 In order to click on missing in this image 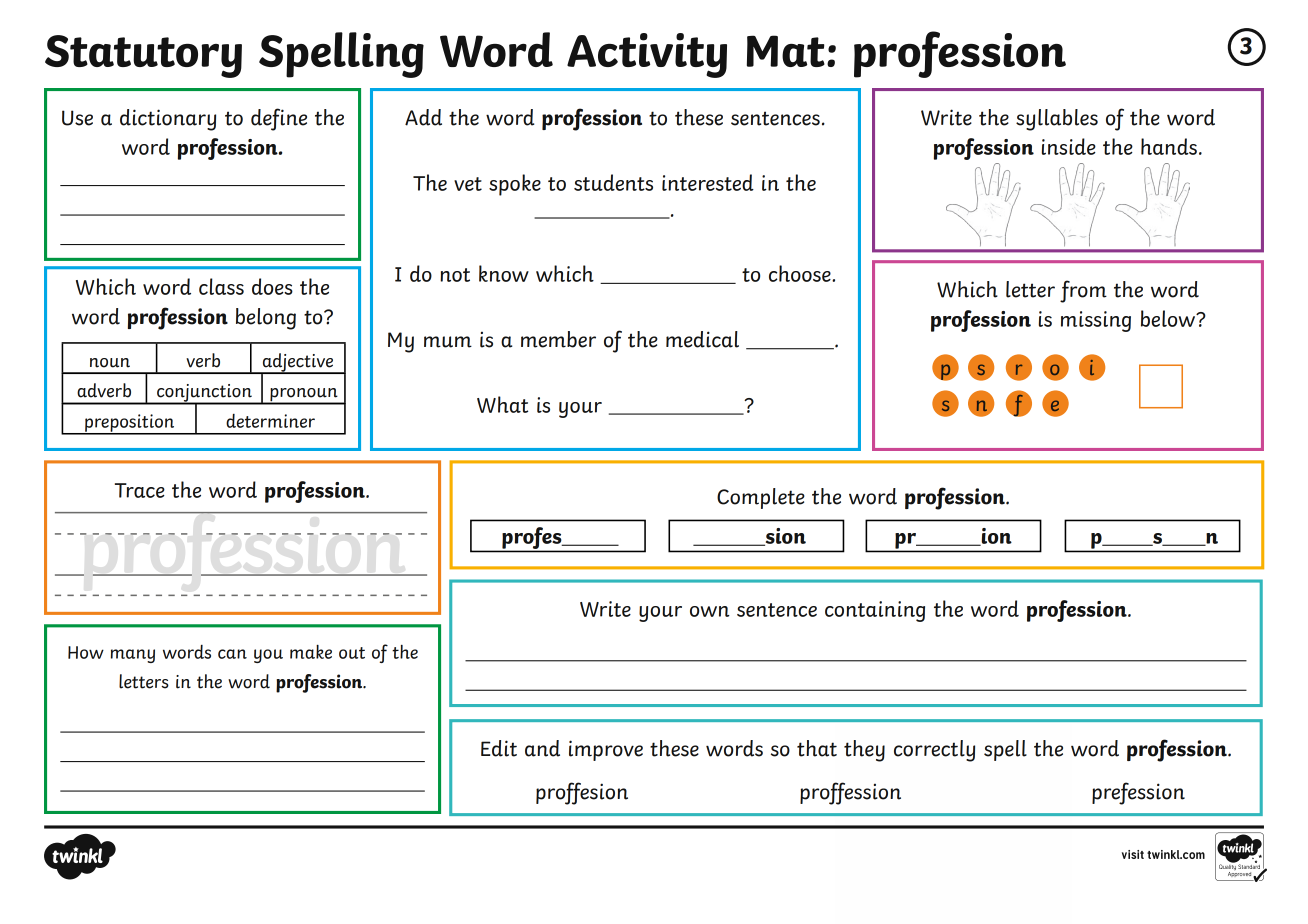, I will do `click(1096, 321)`.
